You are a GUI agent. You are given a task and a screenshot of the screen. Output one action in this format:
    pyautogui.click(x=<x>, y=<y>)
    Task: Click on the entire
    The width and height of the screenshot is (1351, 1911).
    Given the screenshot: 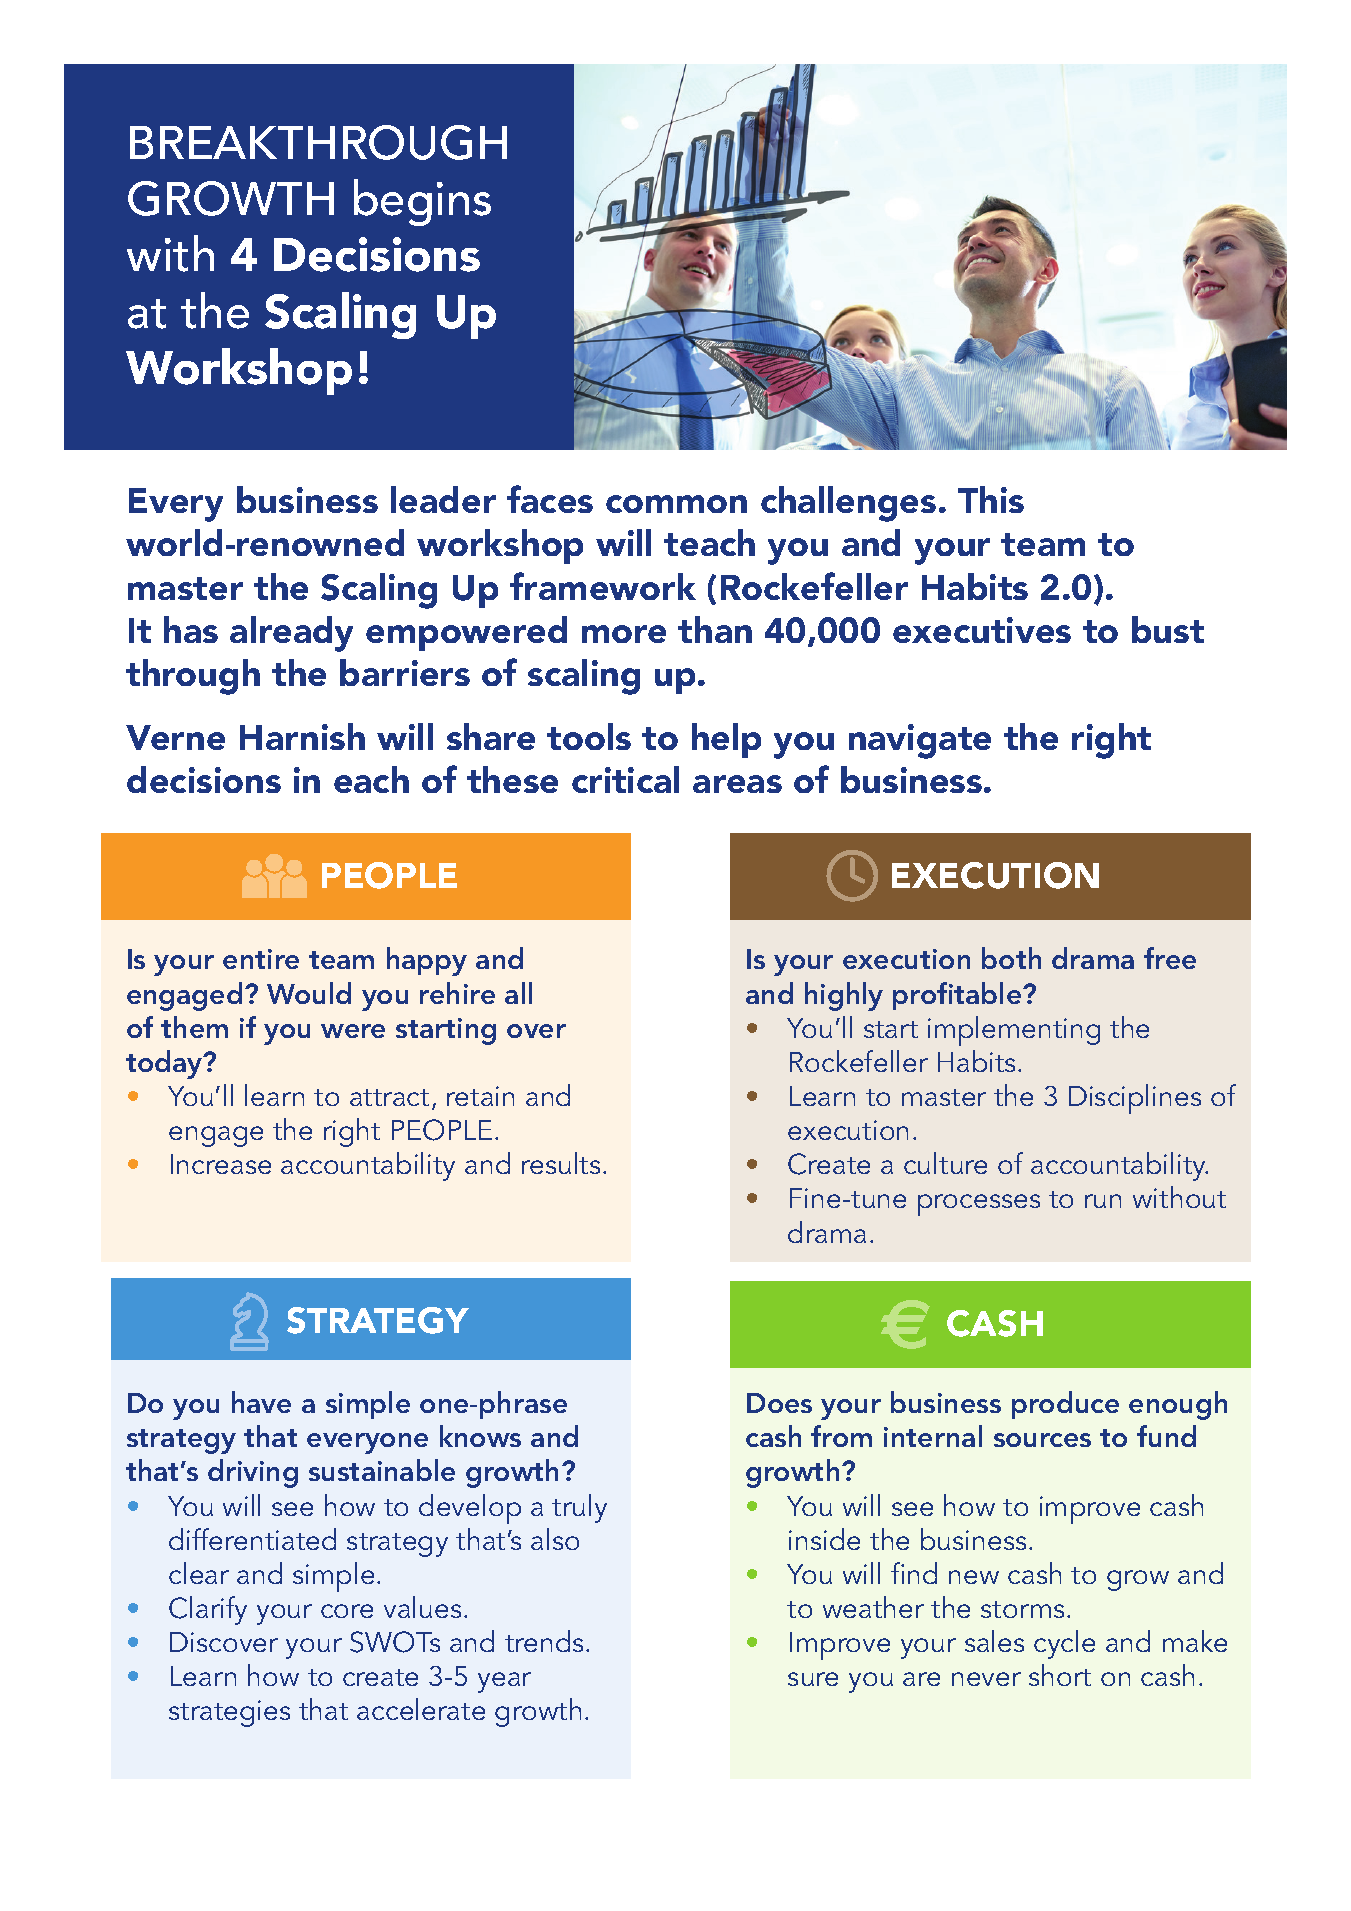 What is the action you would take?
    pyautogui.click(x=261, y=959)
